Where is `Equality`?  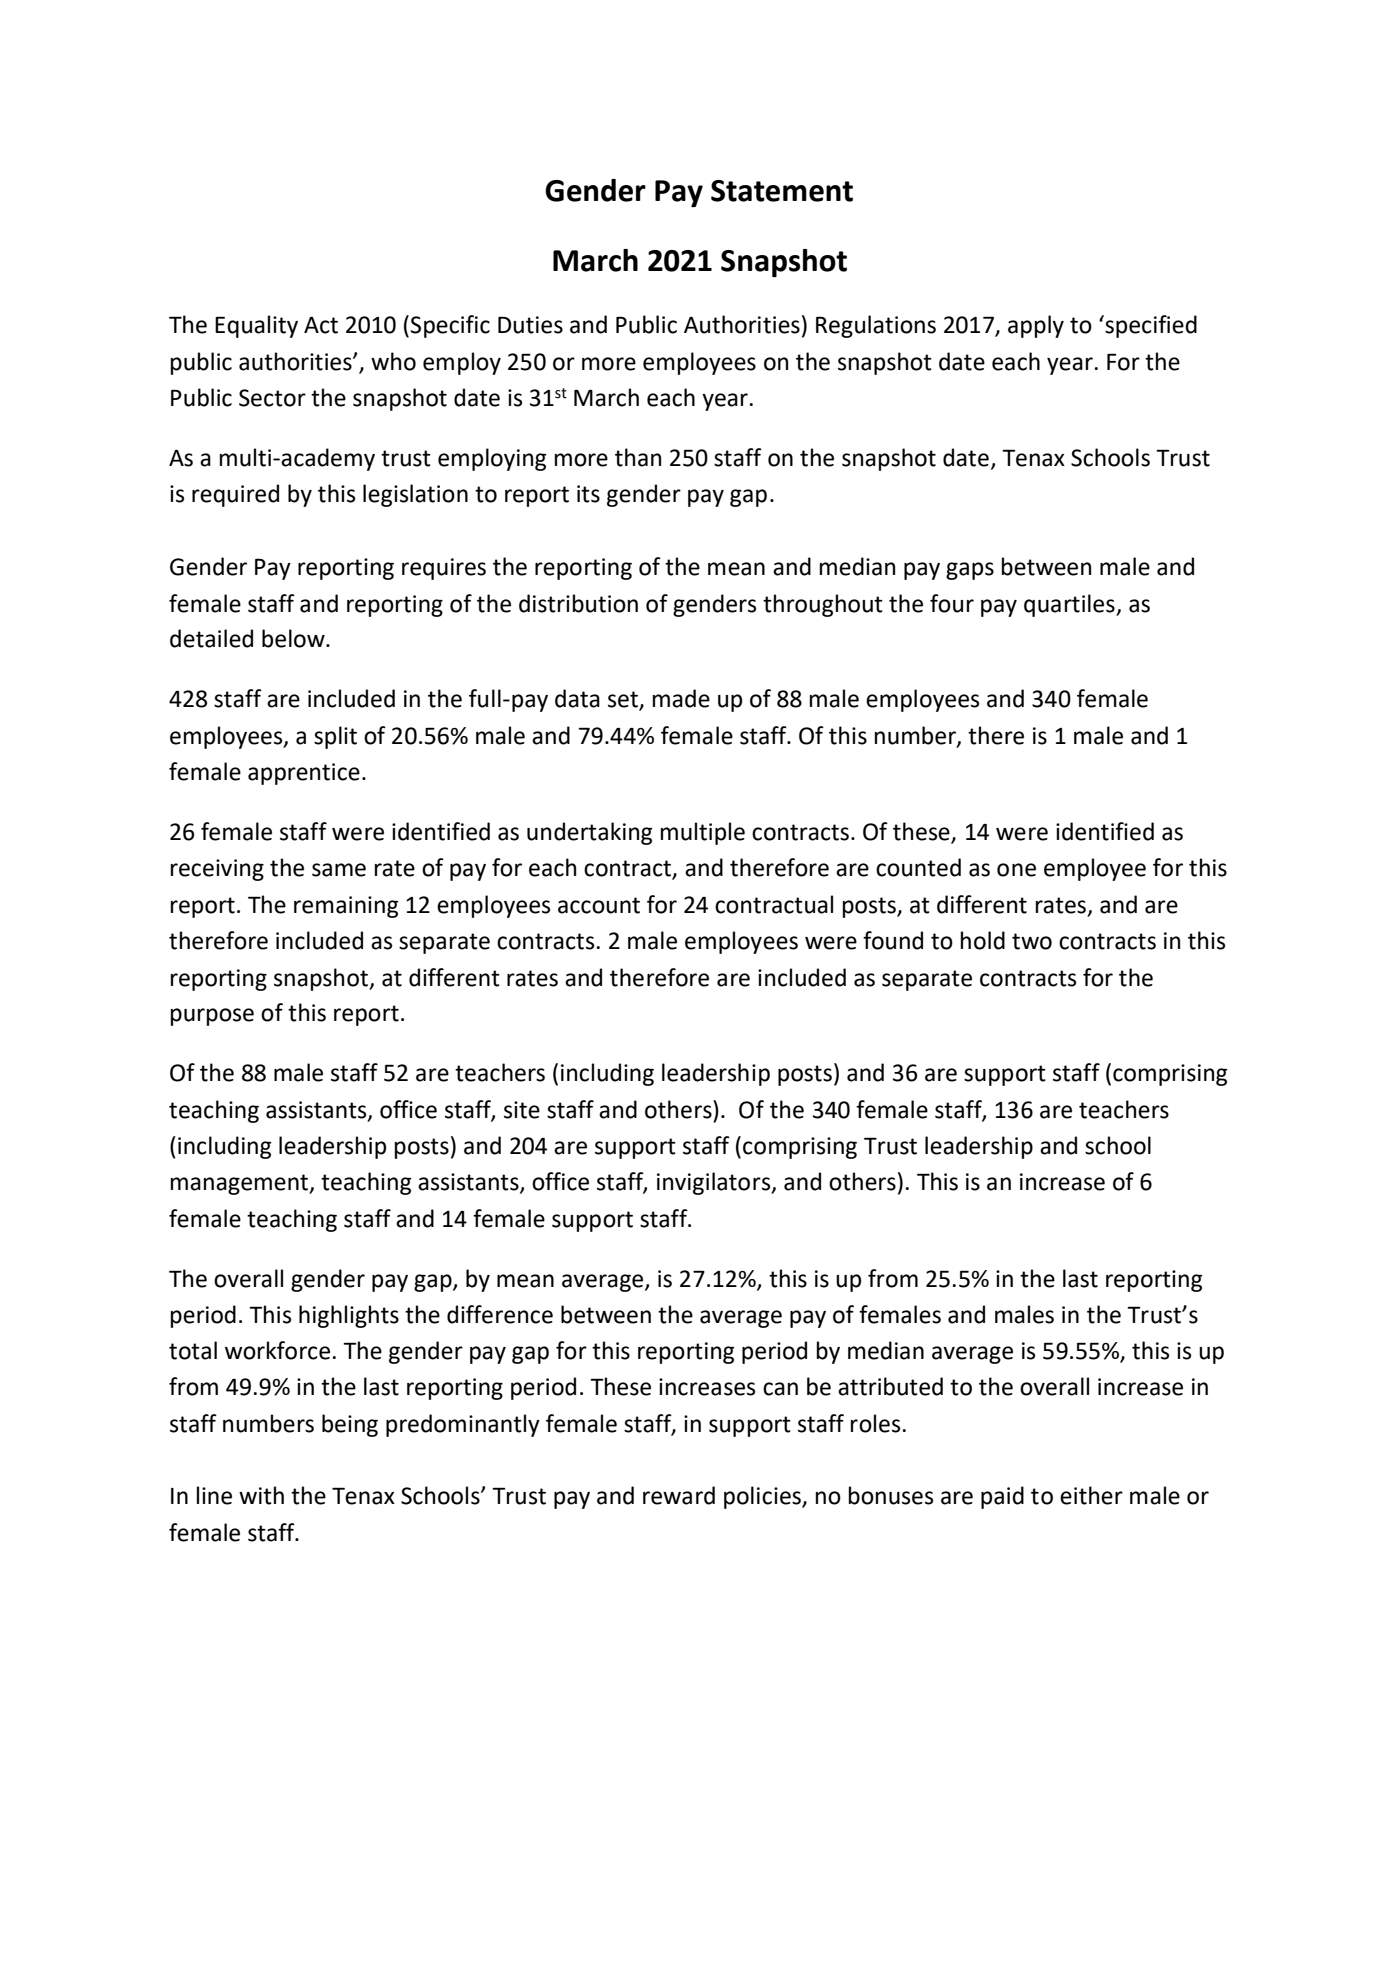 Equality is located at coordinates (256, 326).
